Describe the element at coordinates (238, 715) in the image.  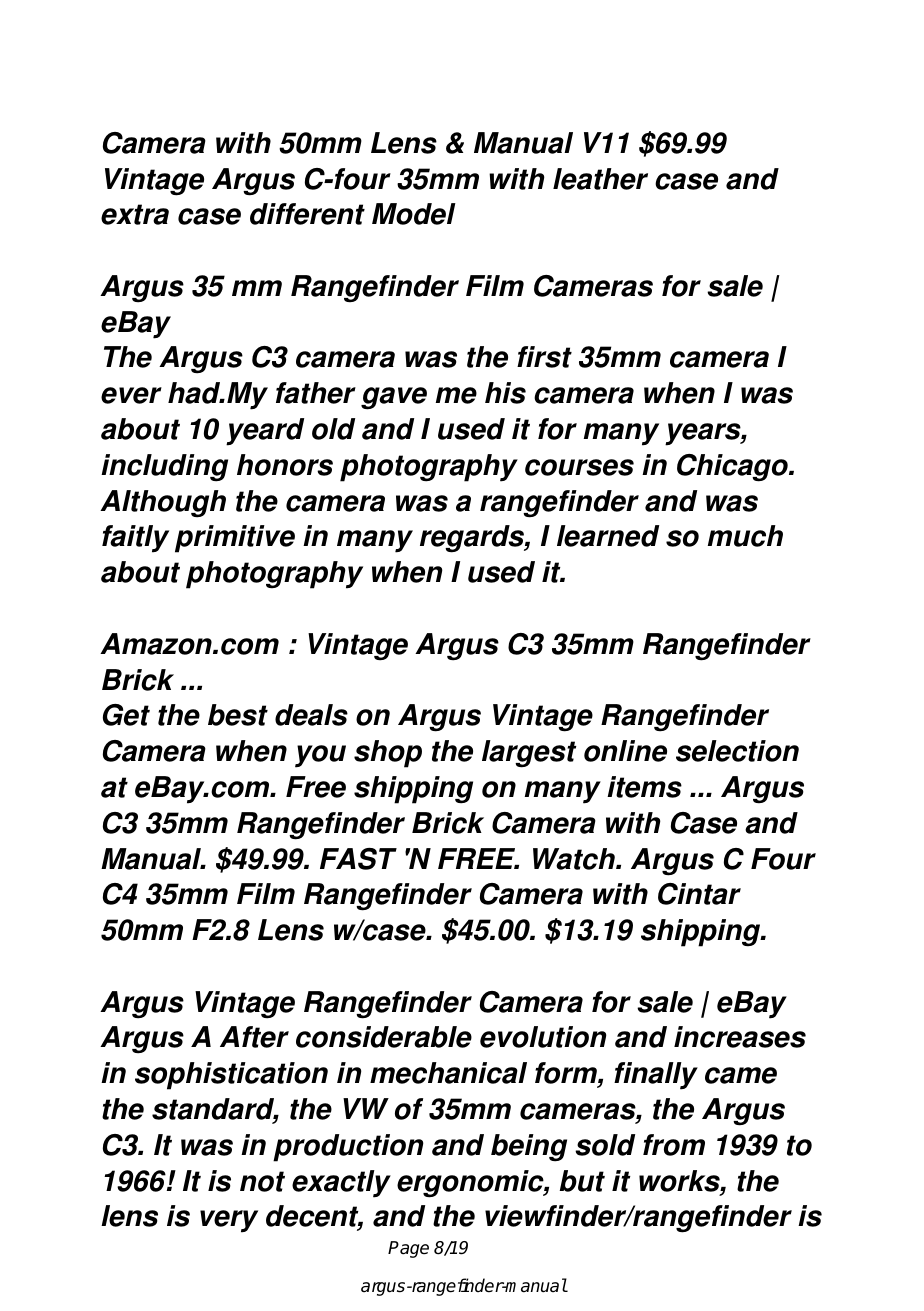
I see `best` at that location.
